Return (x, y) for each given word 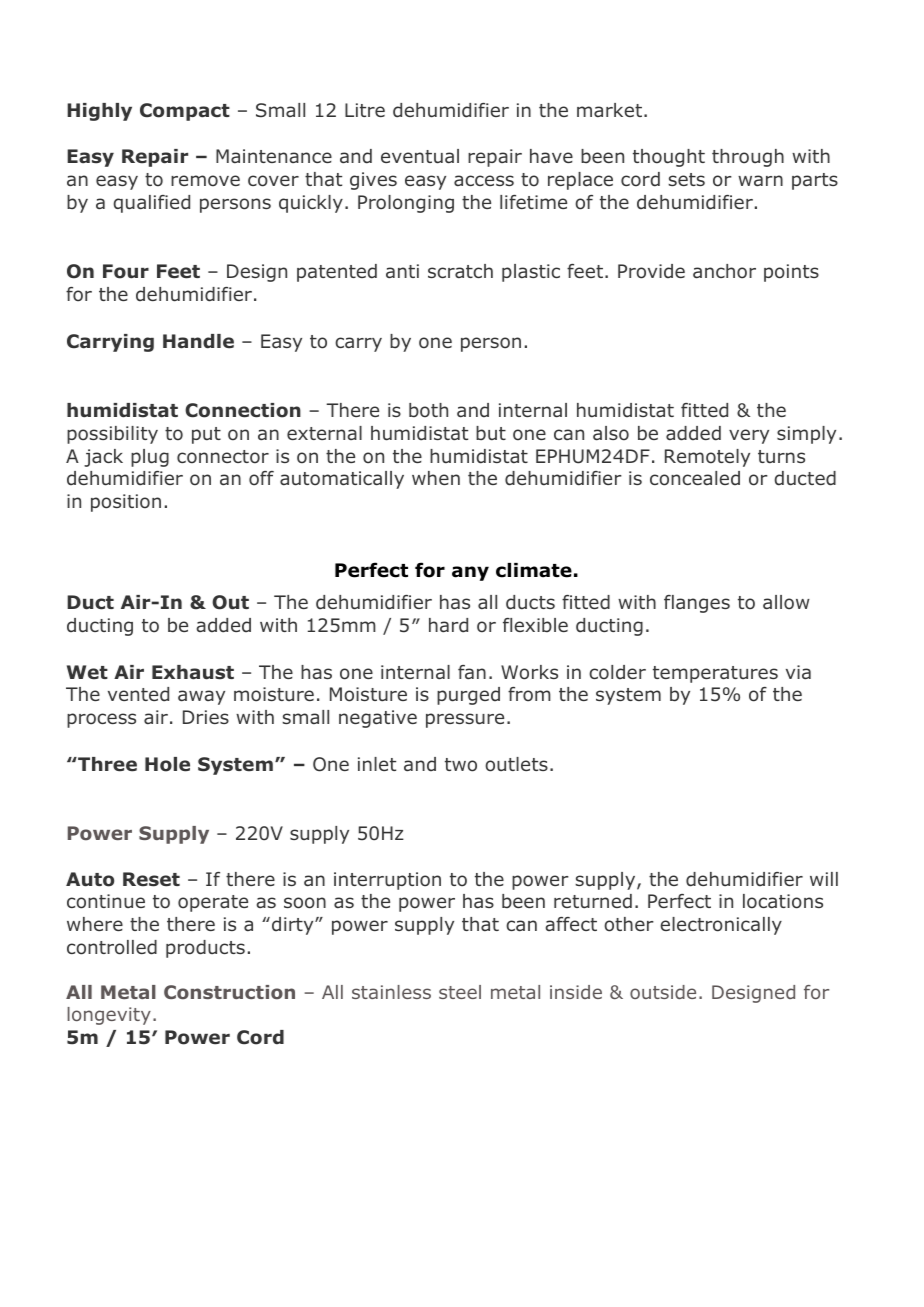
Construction (229, 992)
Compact (185, 112)
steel (460, 992)
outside (663, 992)
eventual (420, 156)
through (748, 158)
